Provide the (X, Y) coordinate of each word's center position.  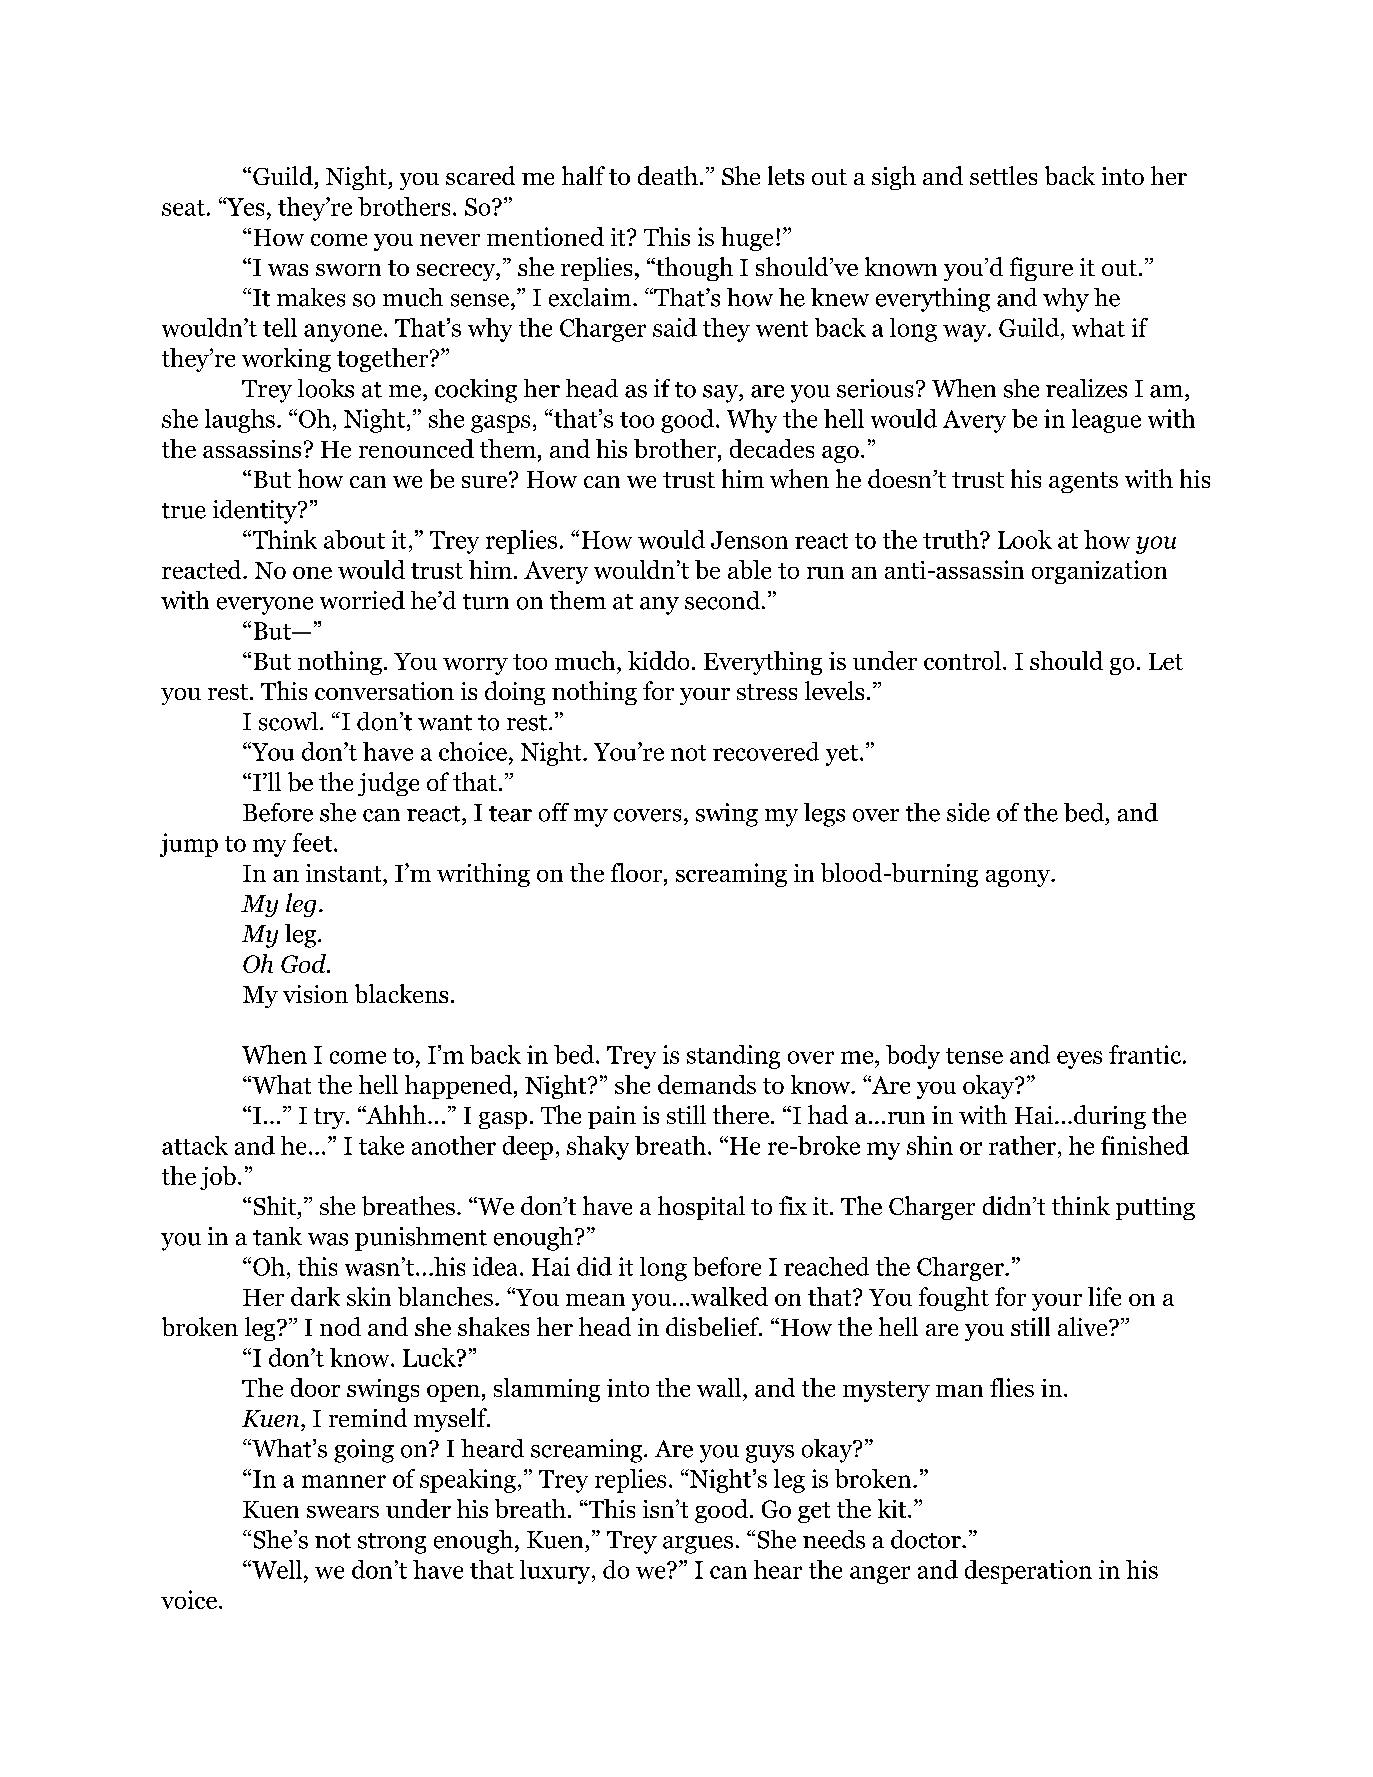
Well (276, 1569)
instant (345, 873)
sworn (348, 270)
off (554, 812)
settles (1003, 175)
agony (1019, 878)
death (668, 175)
